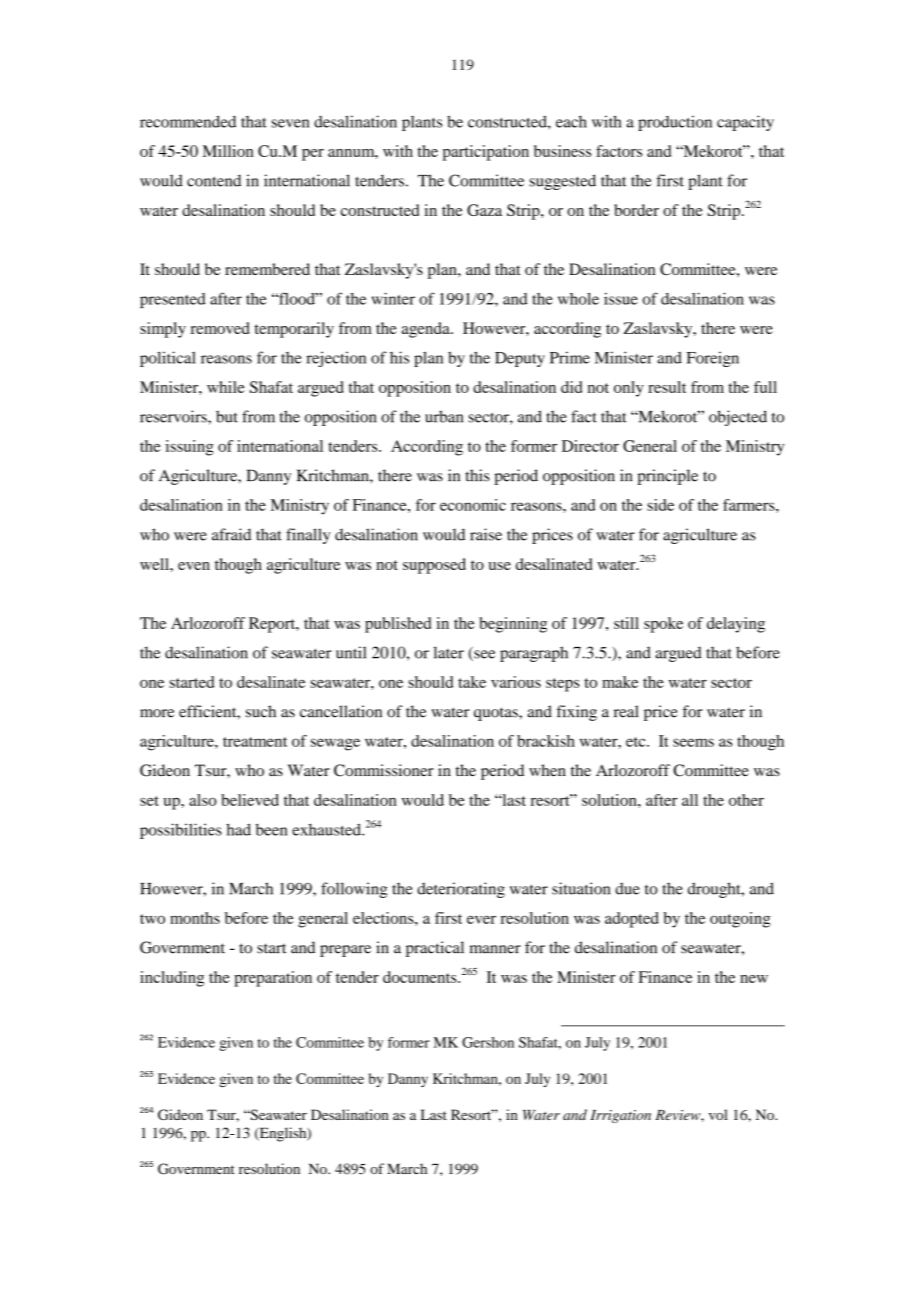 The width and height of the screenshot is (924, 1308). What do you see at coordinates (477, 475) in the screenshot?
I see `this` at bounding box center [477, 475].
